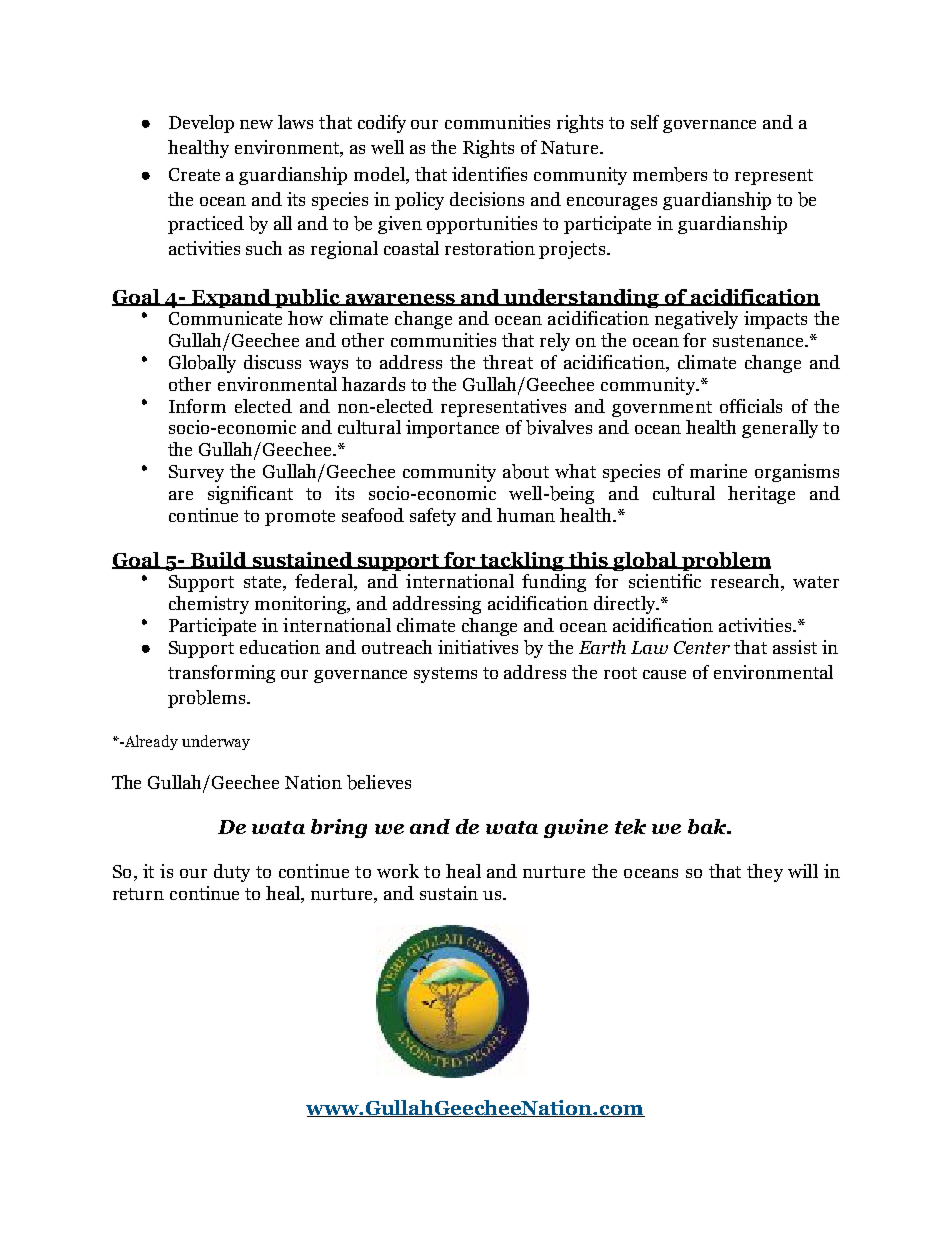 This document has width=952, height=1233. Describe the element at coordinates (433, 517) in the document. I see `safety` at that location.
